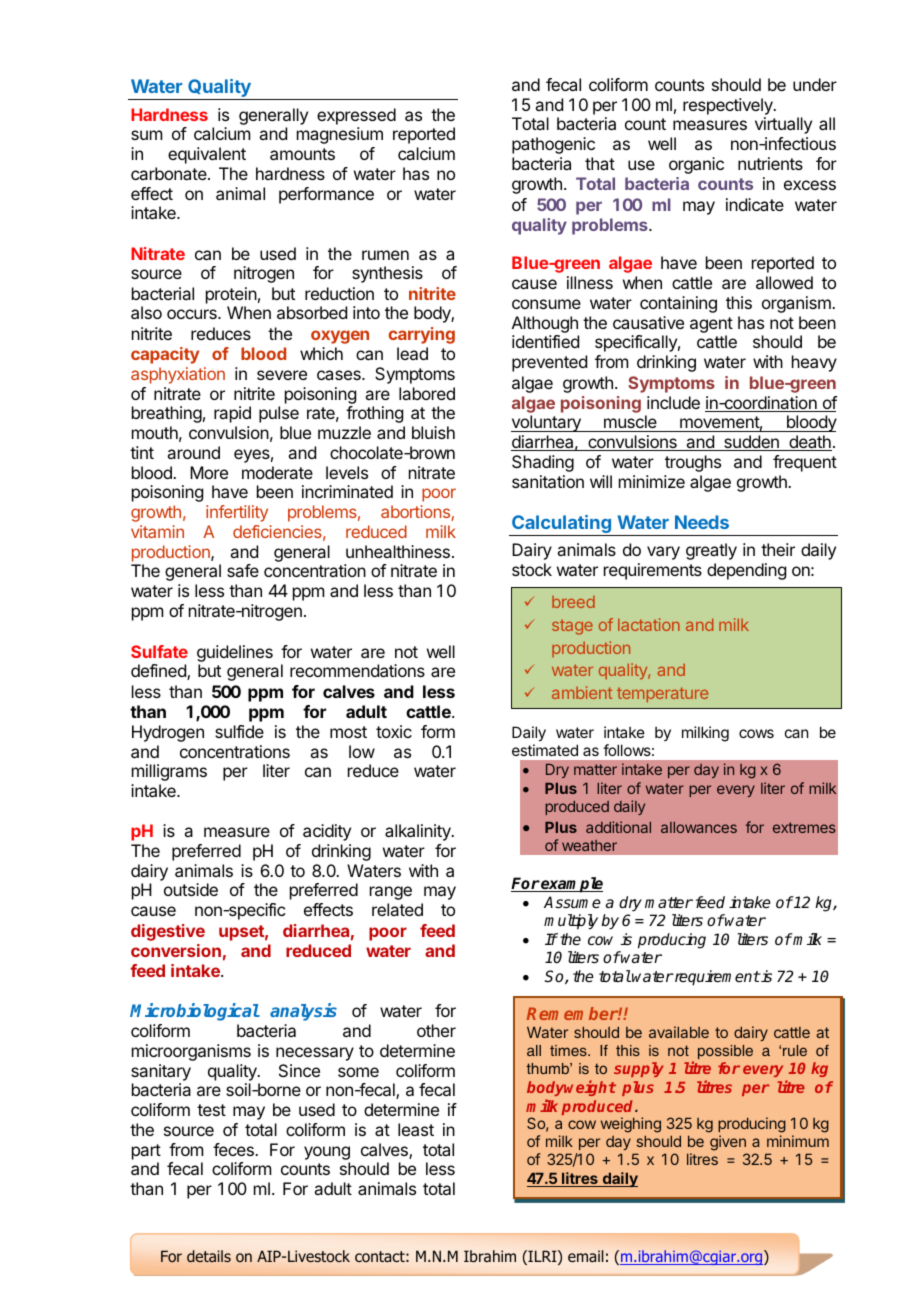 Image resolution: width=924 pixels, height=1308 pixels. What do you see at coordinates (243, 570) in the image?
I see `safe` at bounding box center [243, 570].
